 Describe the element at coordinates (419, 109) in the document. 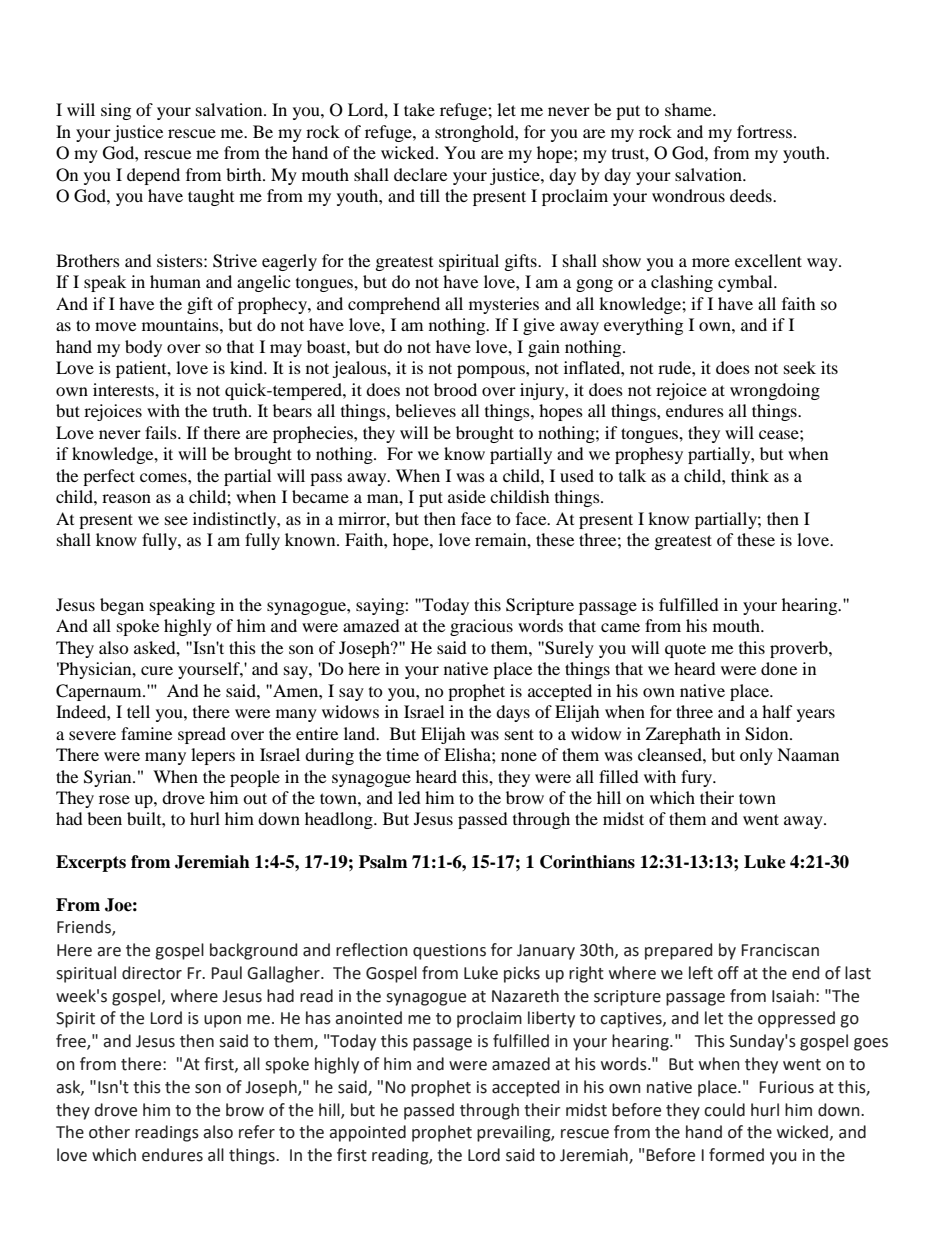

I see `take` at that location.
